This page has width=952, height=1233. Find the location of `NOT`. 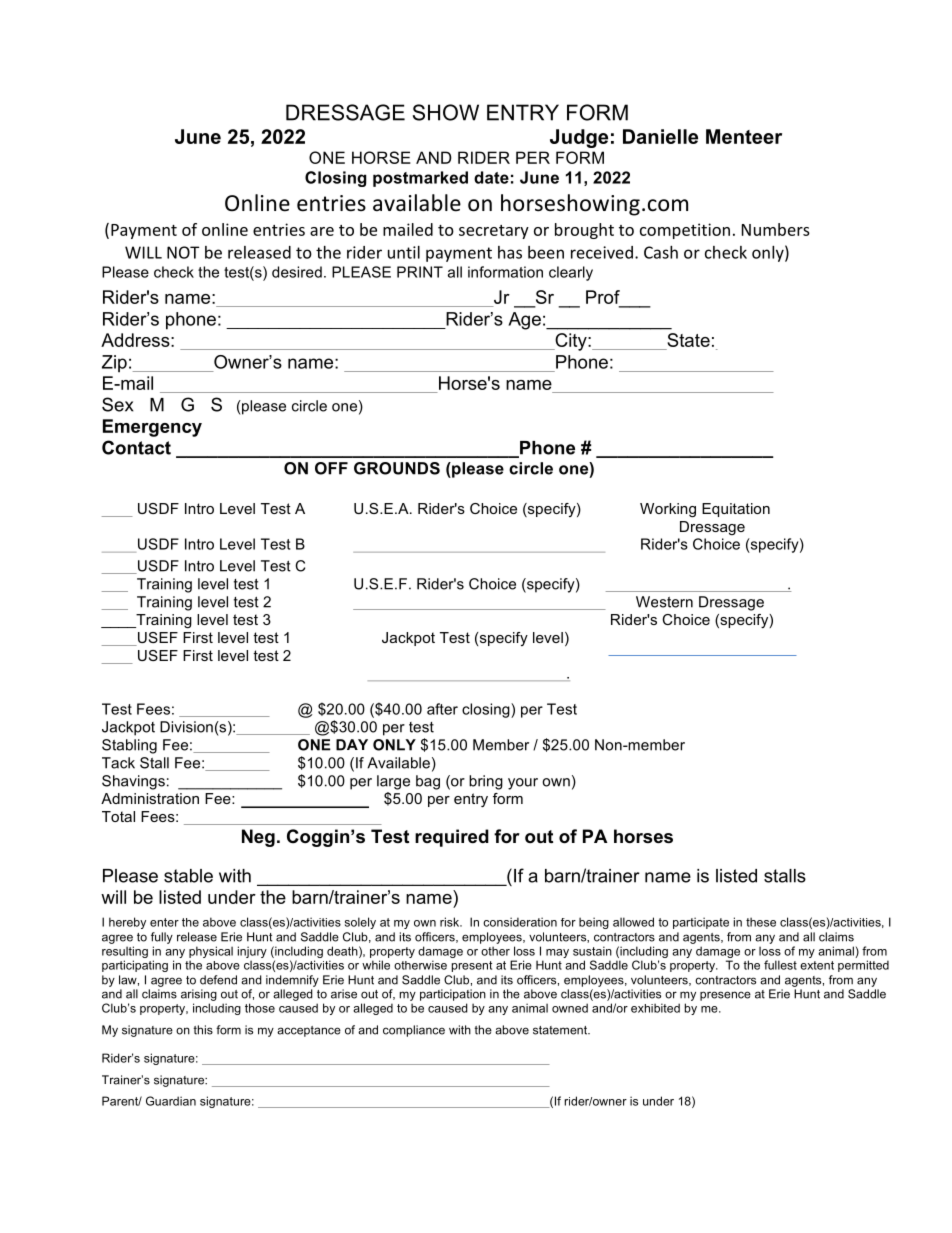

NOT is located at coordinates (183, 252).
